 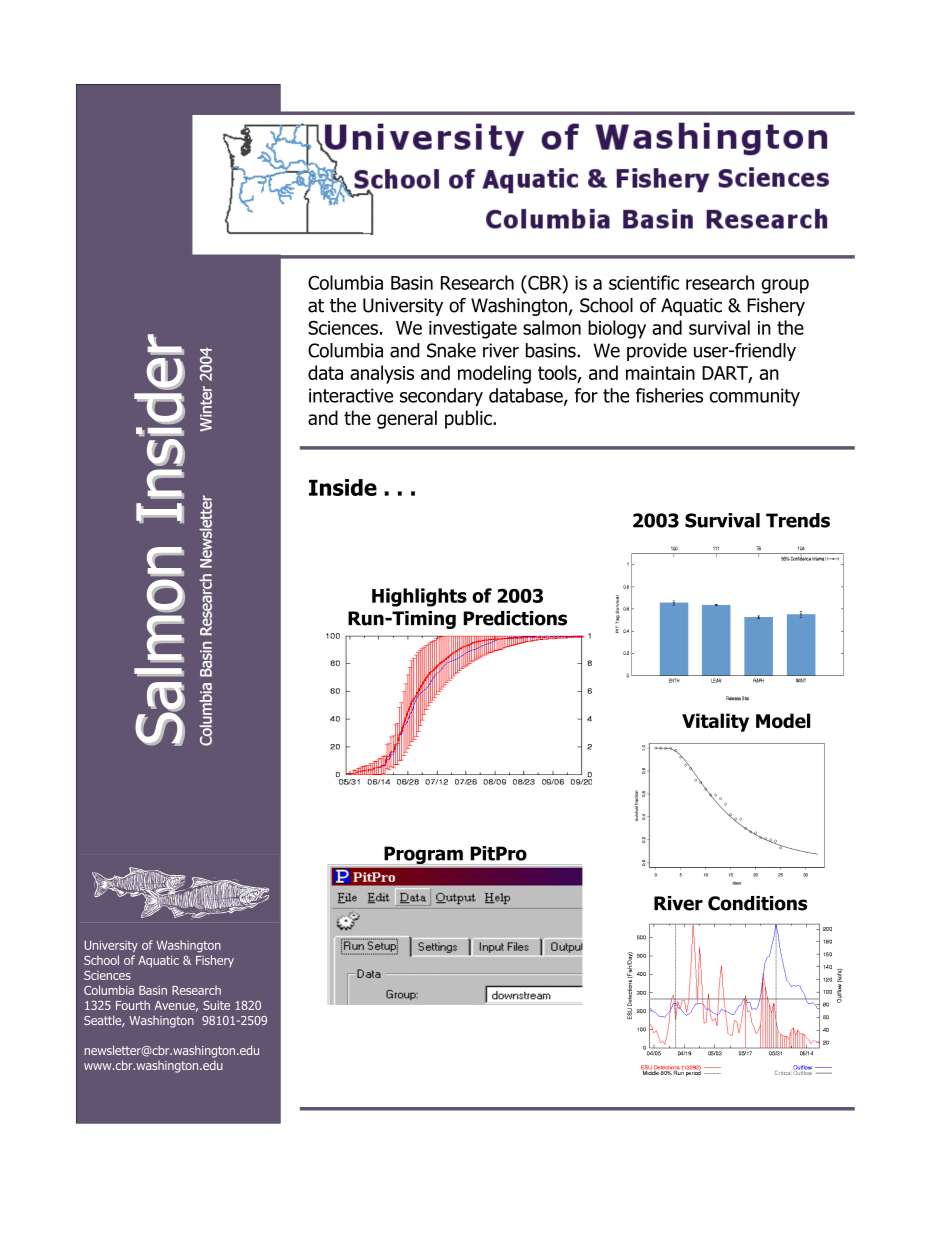 What do you see at coordinates (419, 597) in the document?
I see `Highlights` at bounding box center [419, 597].
